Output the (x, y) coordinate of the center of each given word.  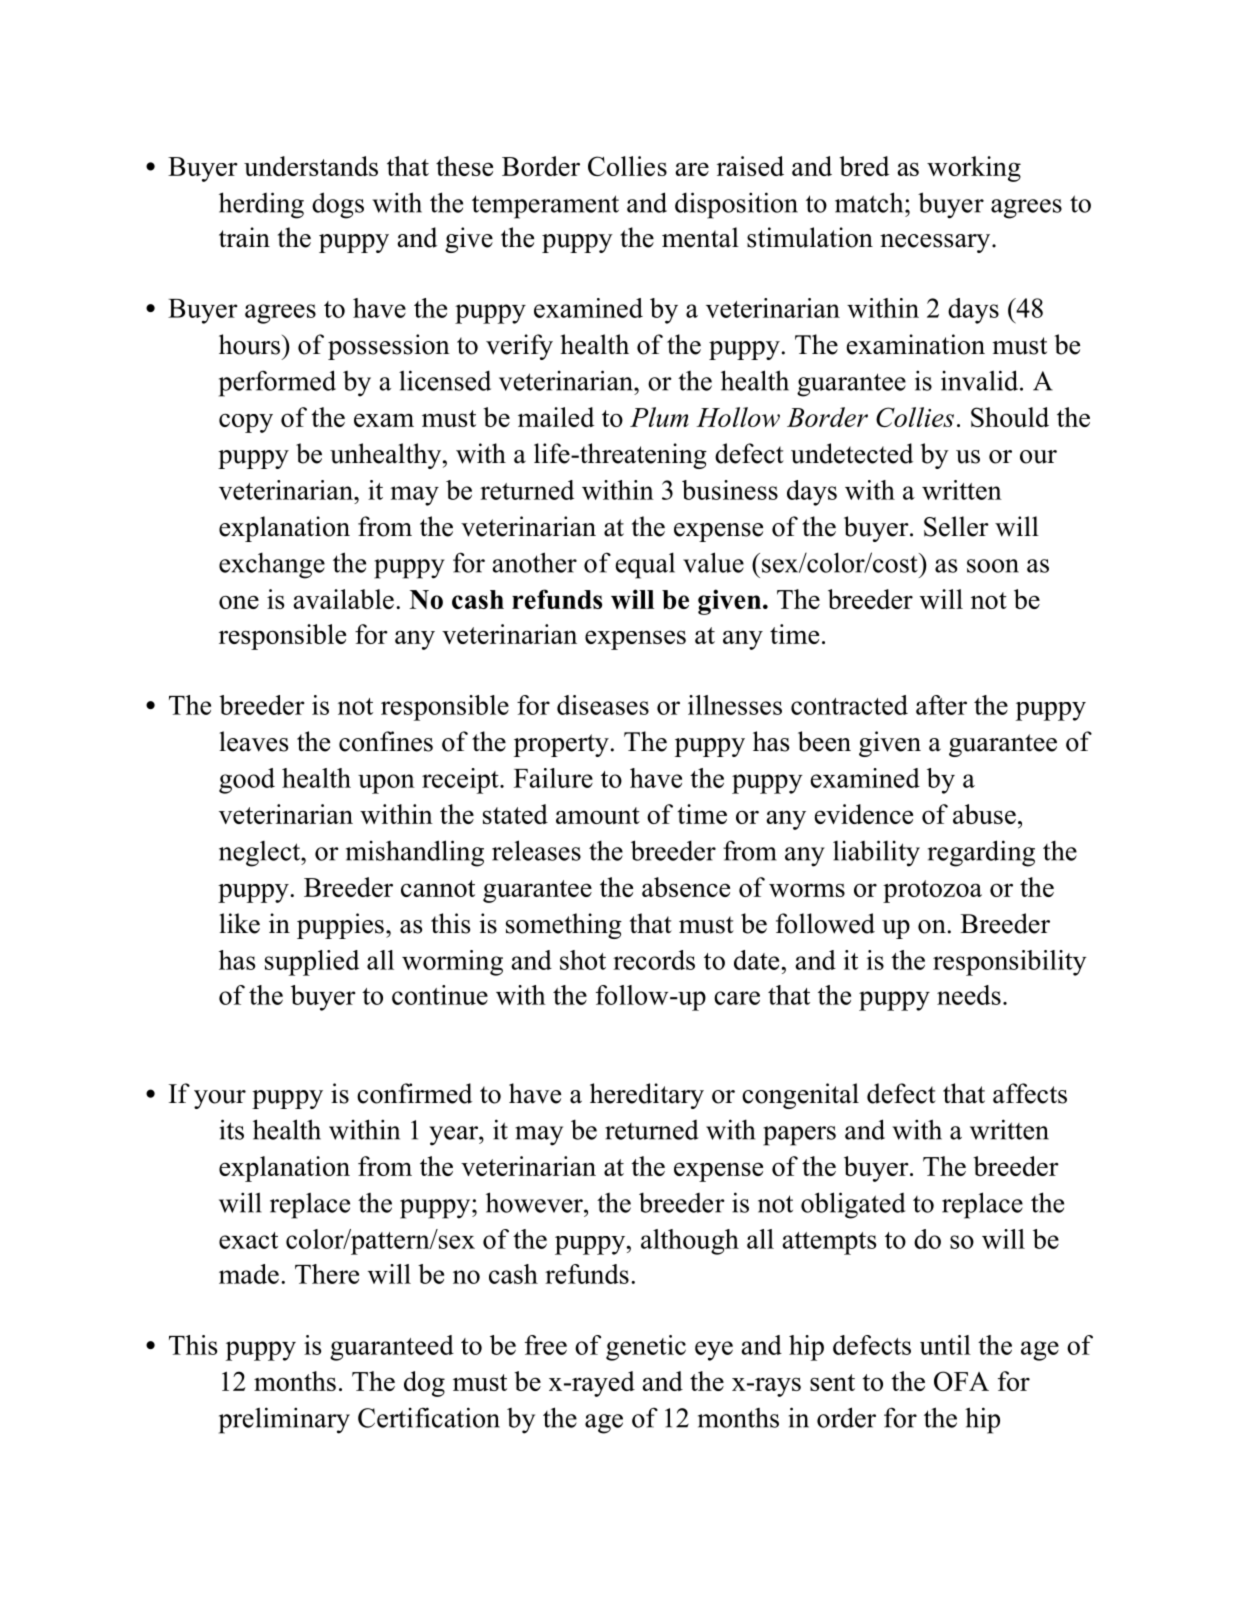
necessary (936, 243)
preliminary (284, 1420)
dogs (338, 205)
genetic (646, 1348)
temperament (545, 207)
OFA (961, 1381)
